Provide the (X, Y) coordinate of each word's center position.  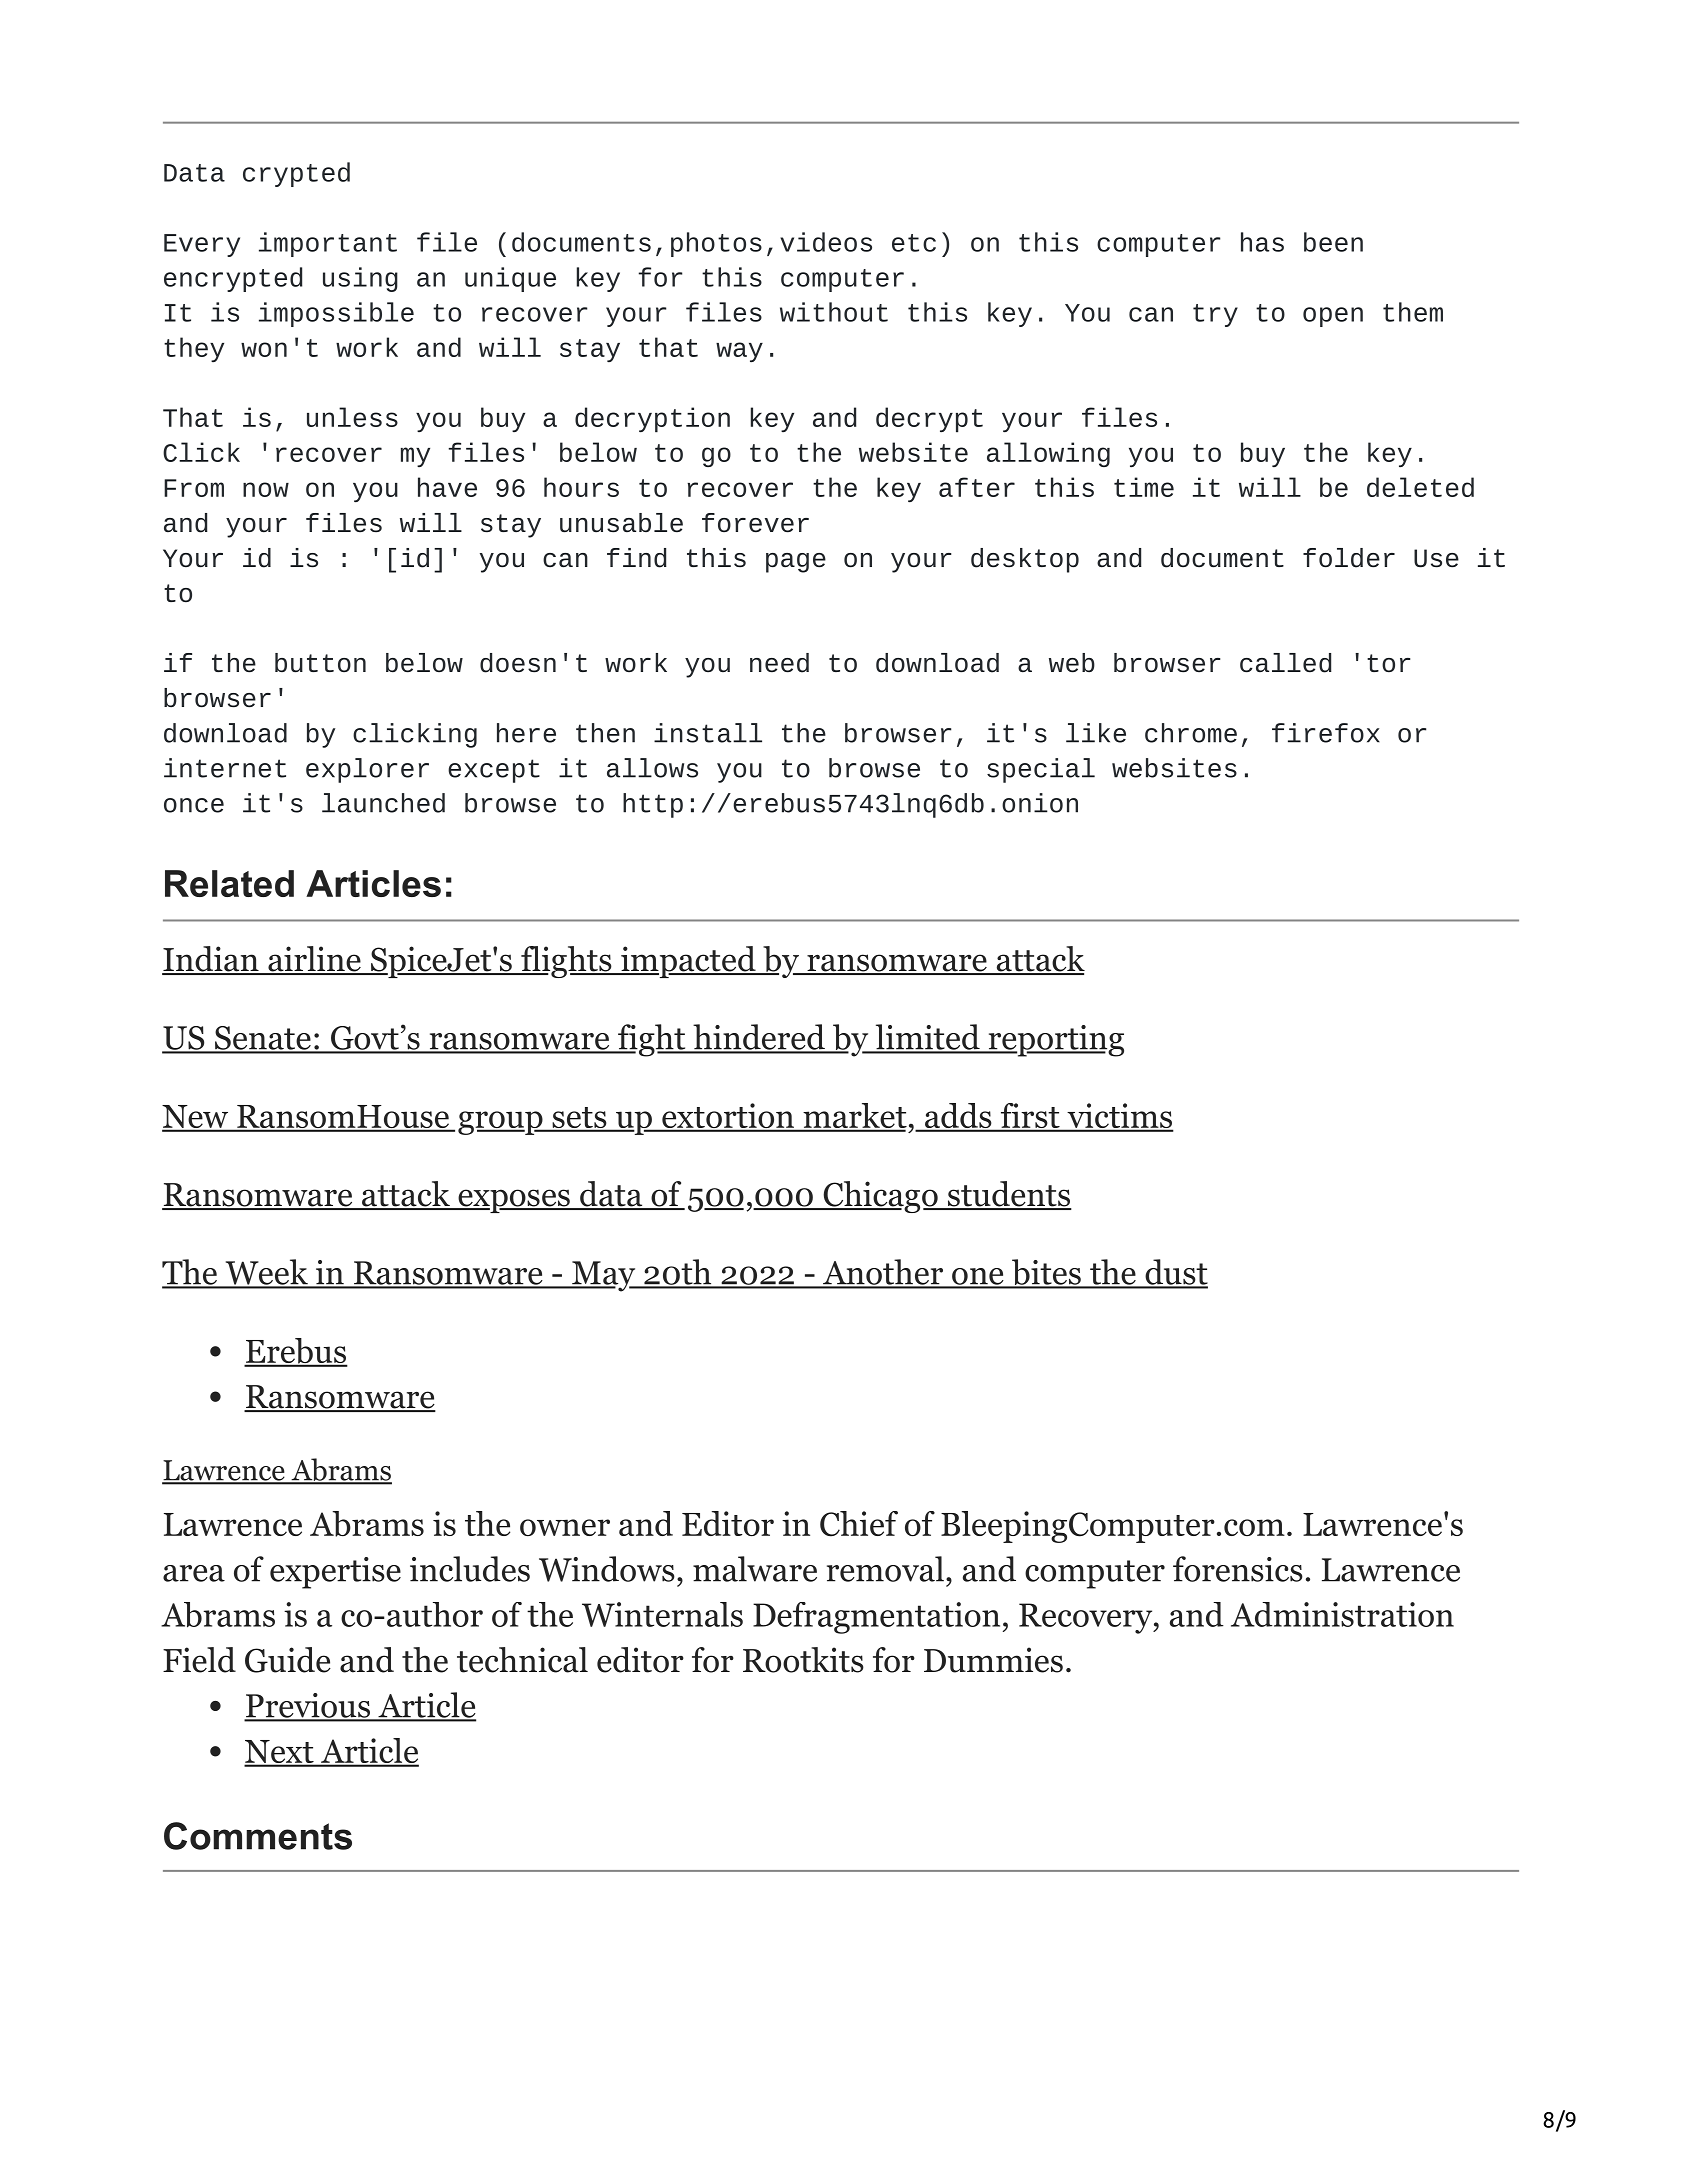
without (834, 312)
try (1215, 315)
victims (1119, 1117)
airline (314, 960)
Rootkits (803, 1660)
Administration (1342, 1614)
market (854, 1117)
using (360, 279)
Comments (258, 1836)
